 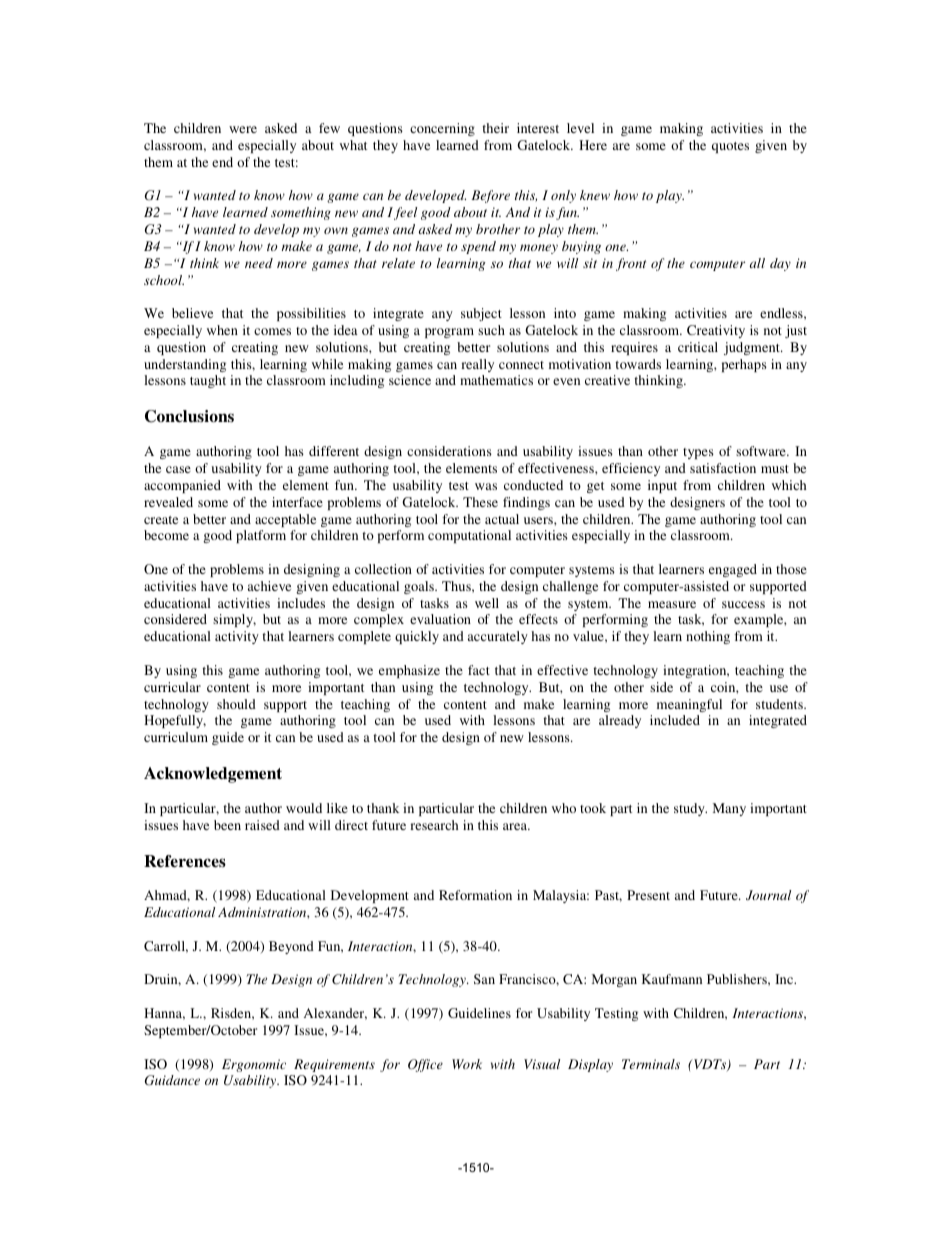 I want to click on were, so click(x=243, y=129).
